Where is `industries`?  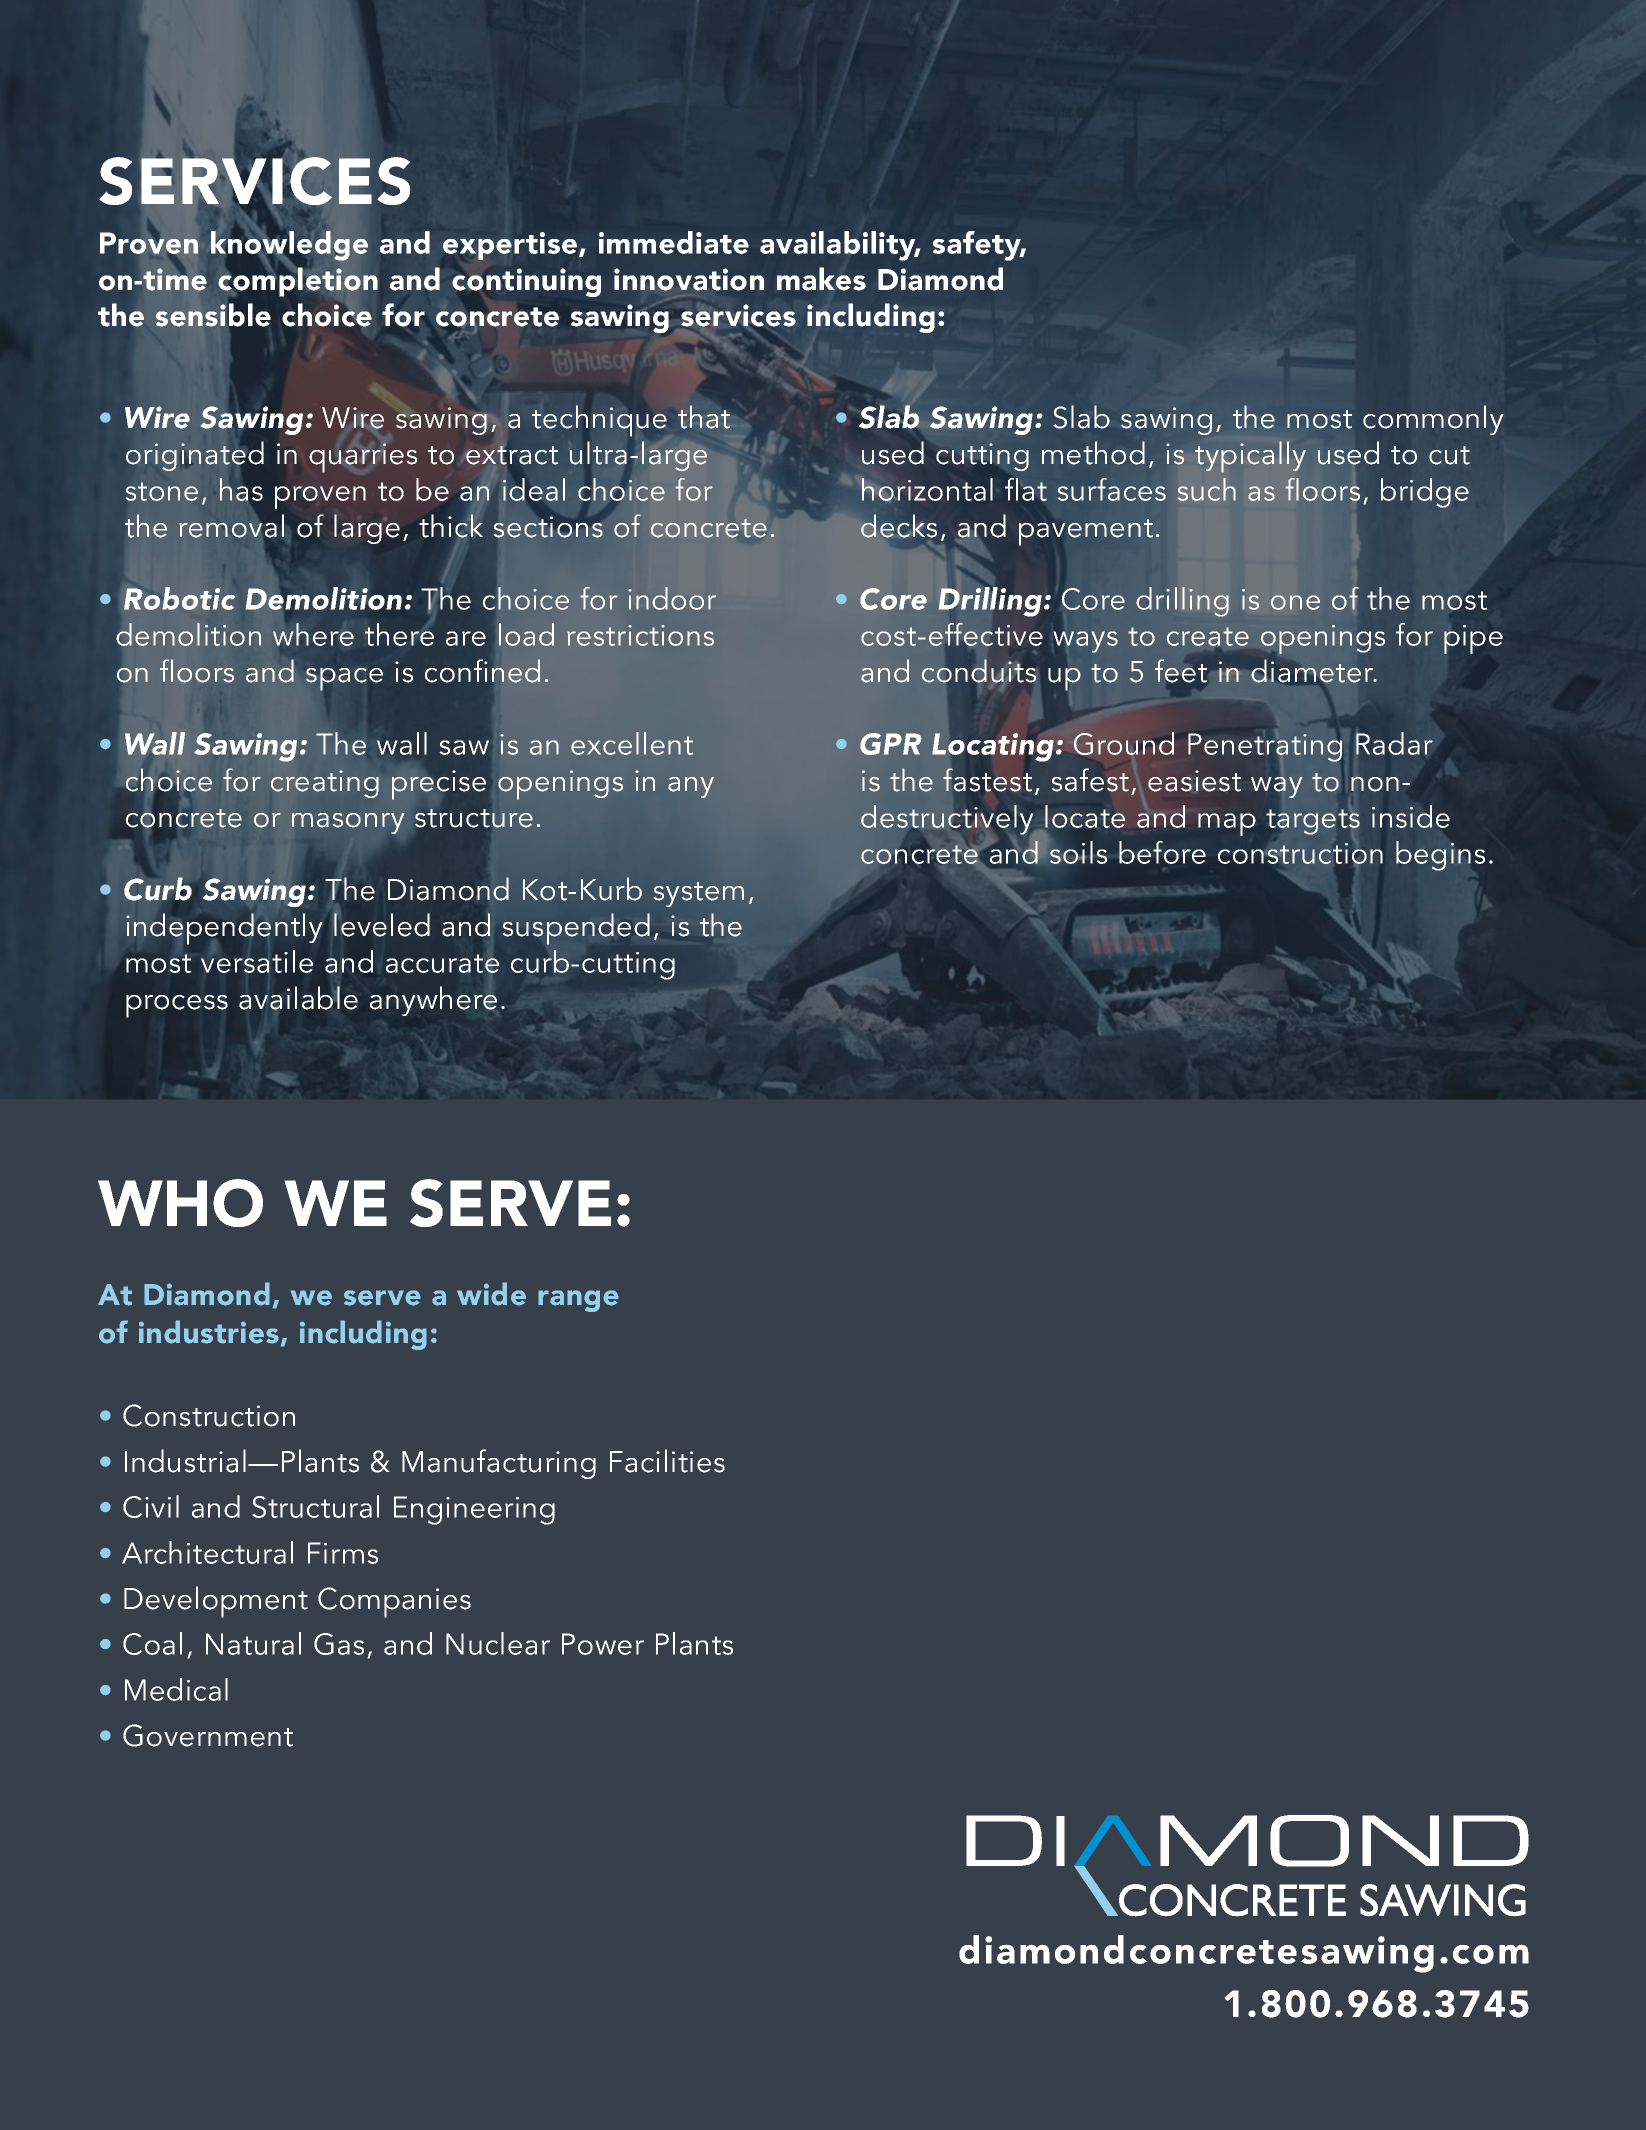
industries is located at coordinates (209, 1332).
